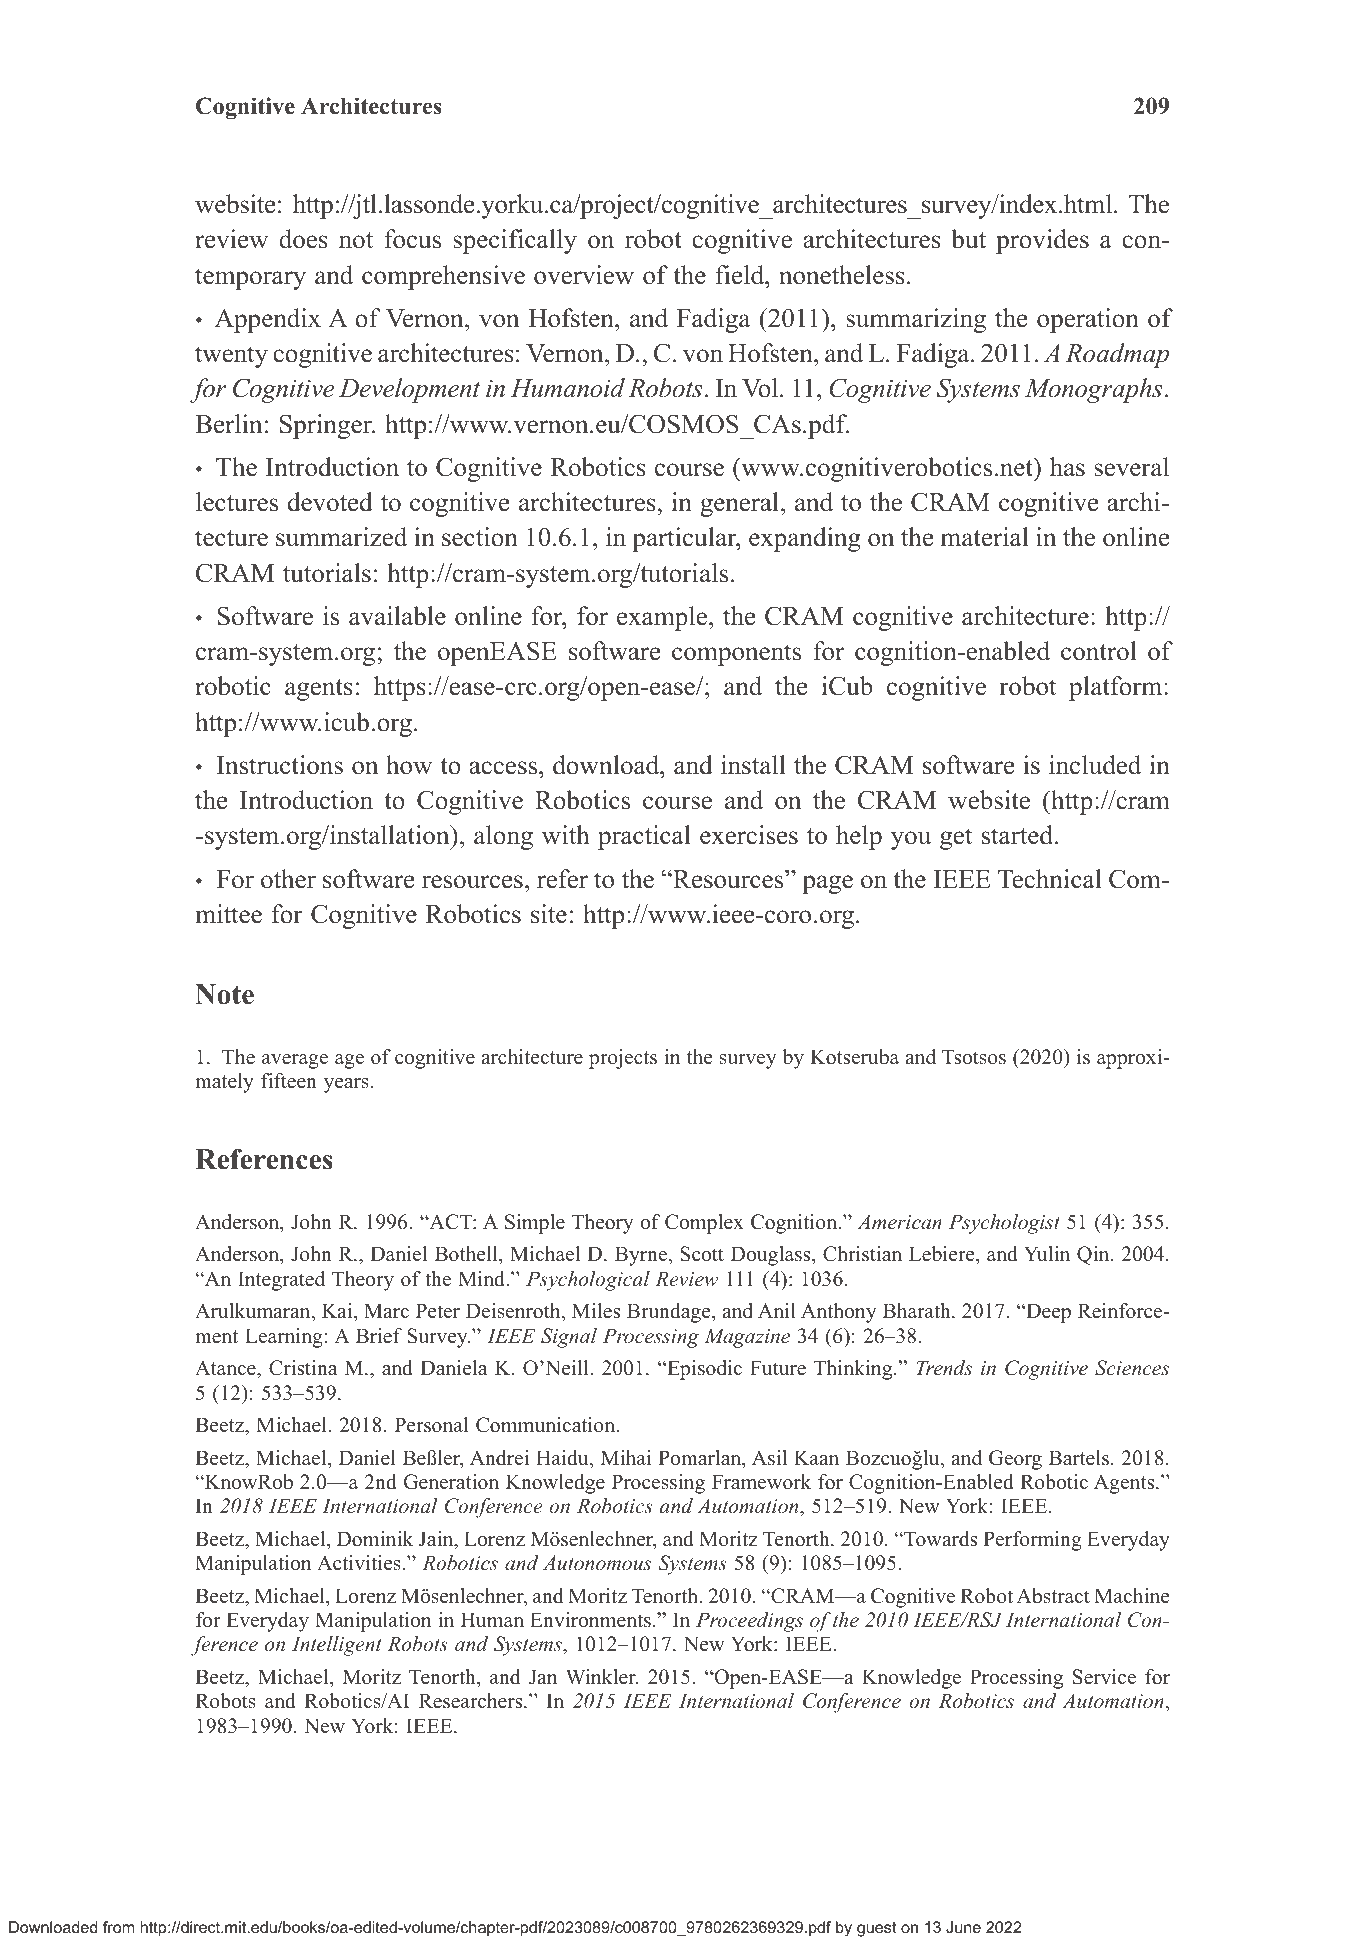  What do you see at coordinates (663, 618) in the screenshot?
I see `example` at bounding box center [663, 618].
